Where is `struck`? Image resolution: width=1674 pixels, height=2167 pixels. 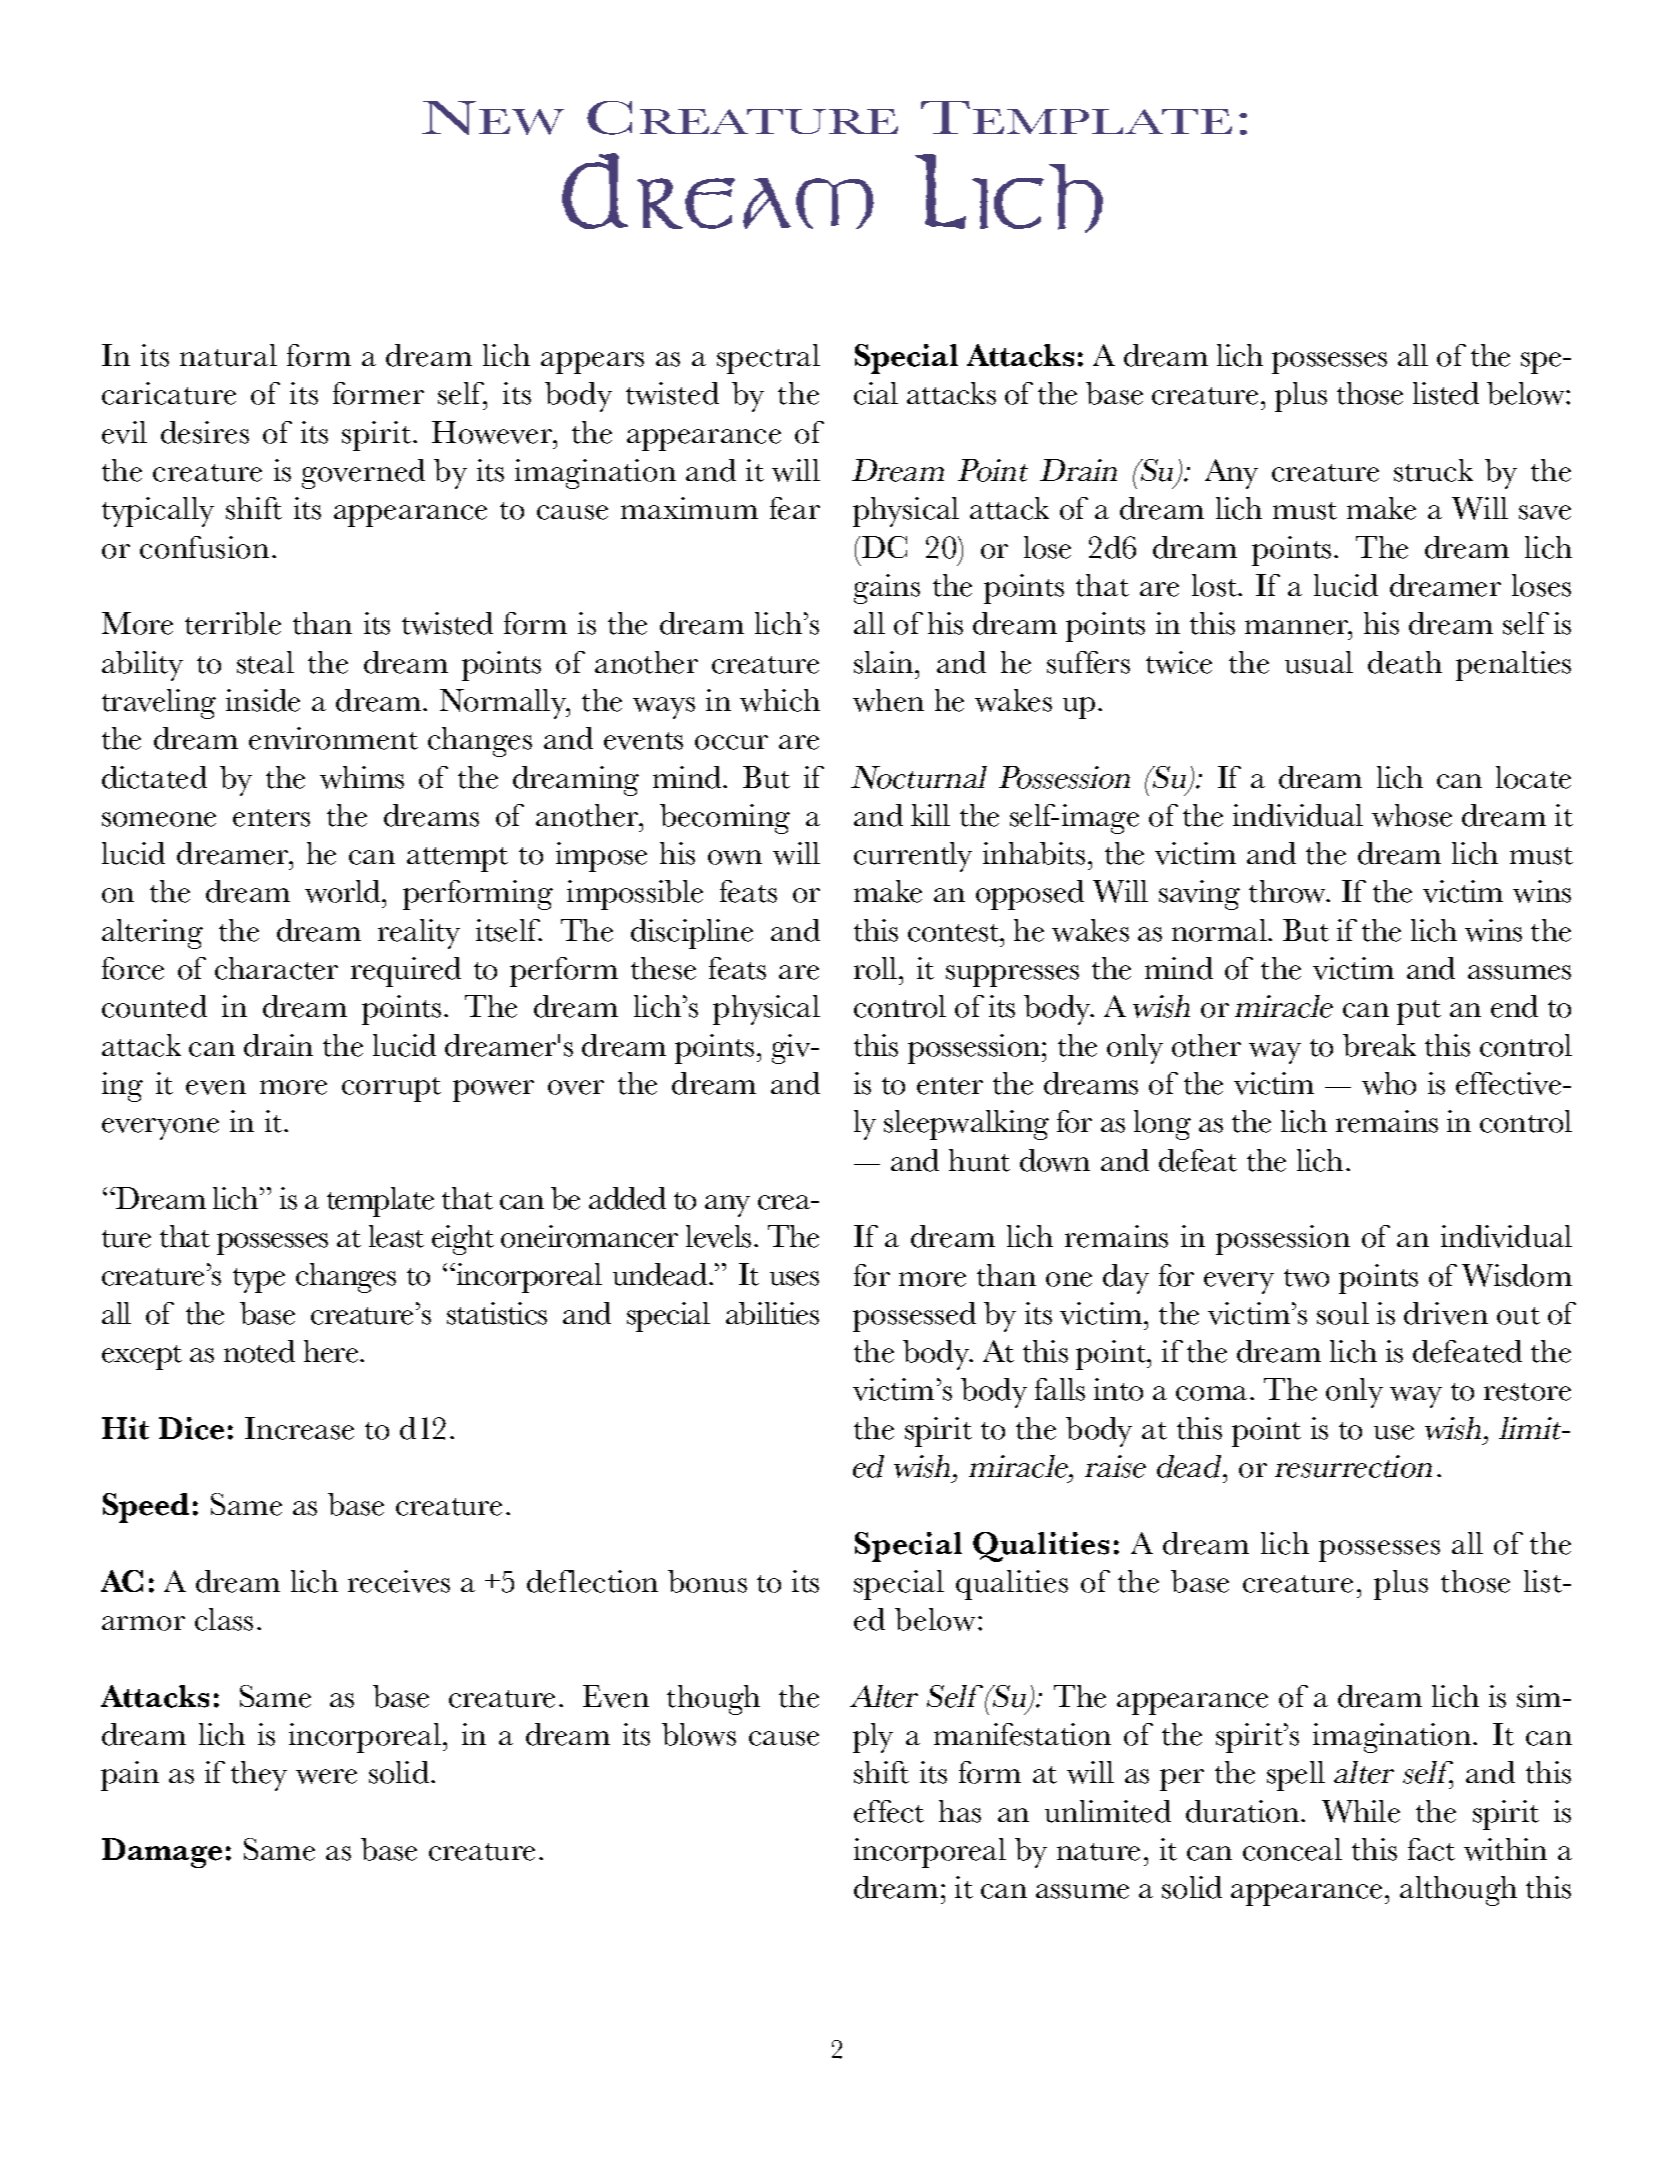 struck is located at coordinates (1433, 470).
